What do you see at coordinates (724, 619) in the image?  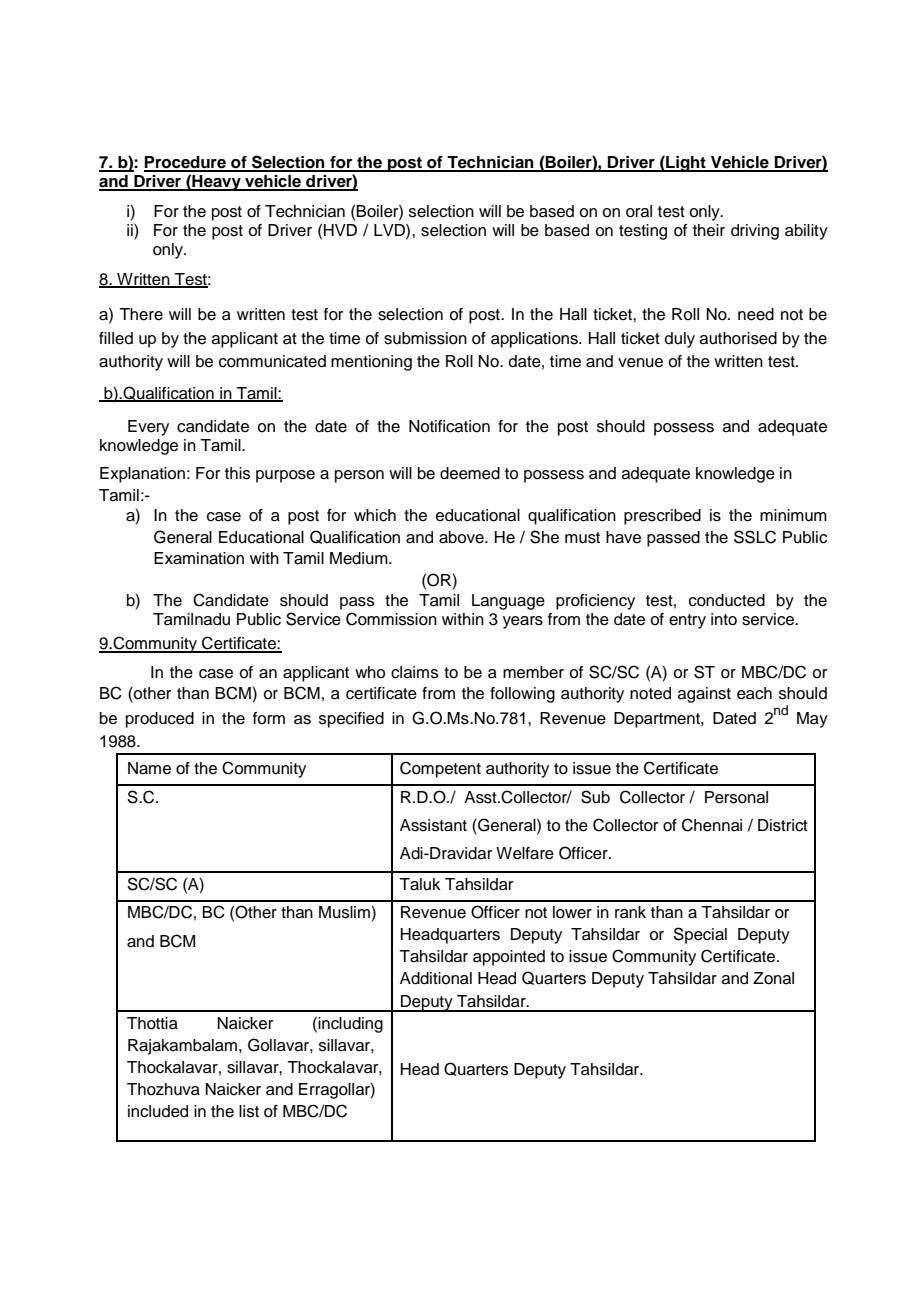 I see `into` at bounding box center [724, 619].
